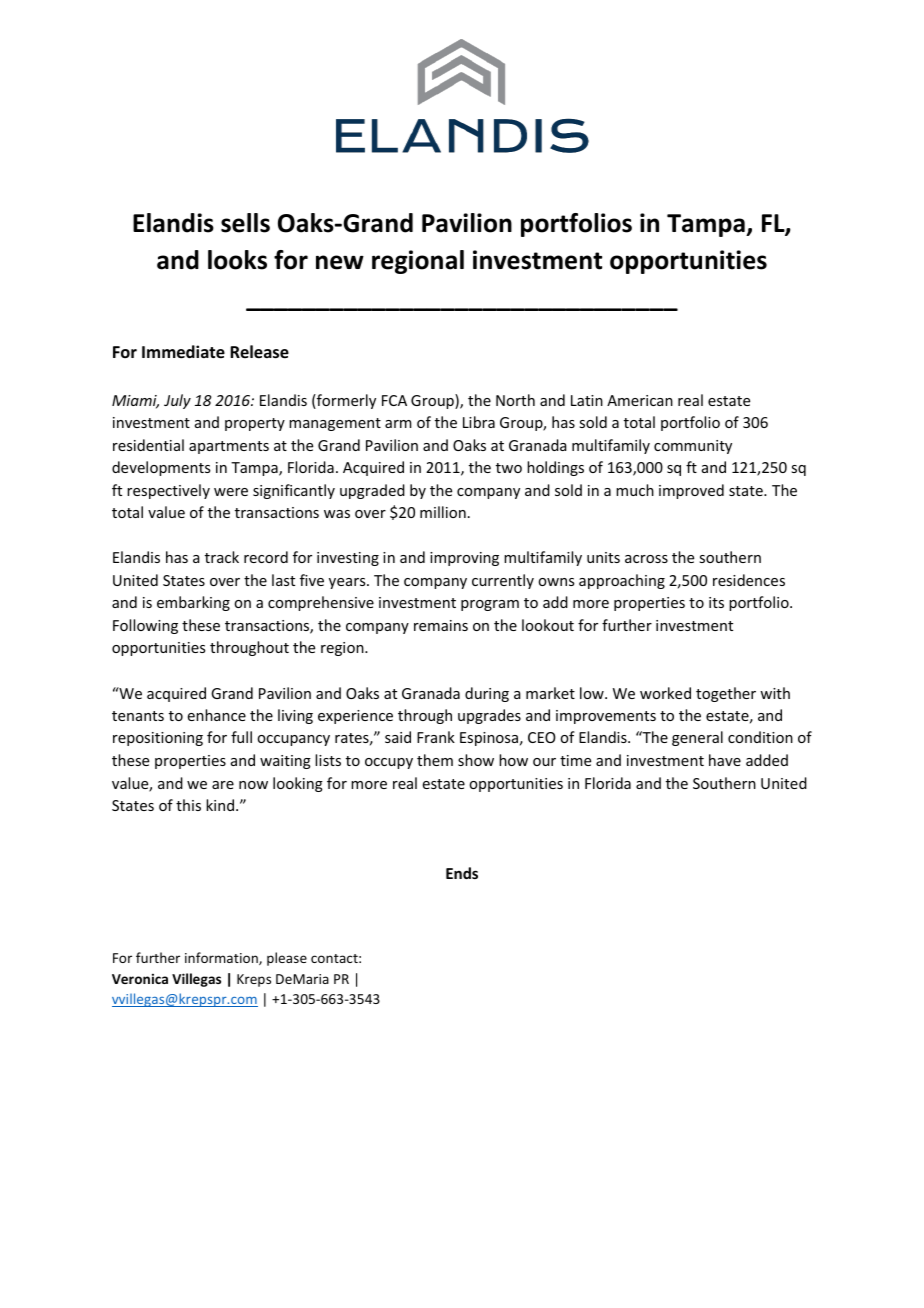 This image has height=1308, width=924. Describe the element at coordinates (693, 447) in the image. I see `community` at that location.
